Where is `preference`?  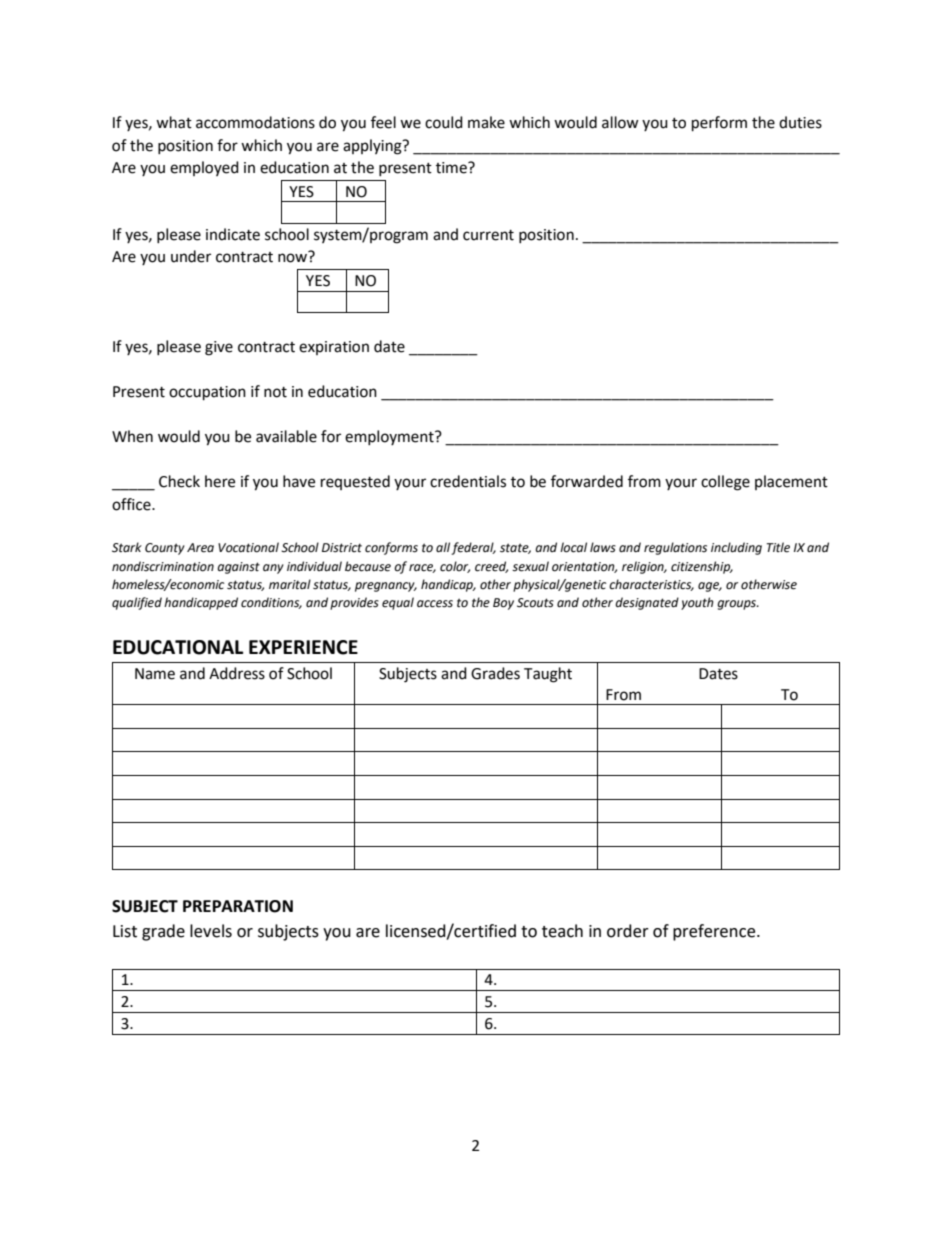
preference is located at coordinates (715, 932).
